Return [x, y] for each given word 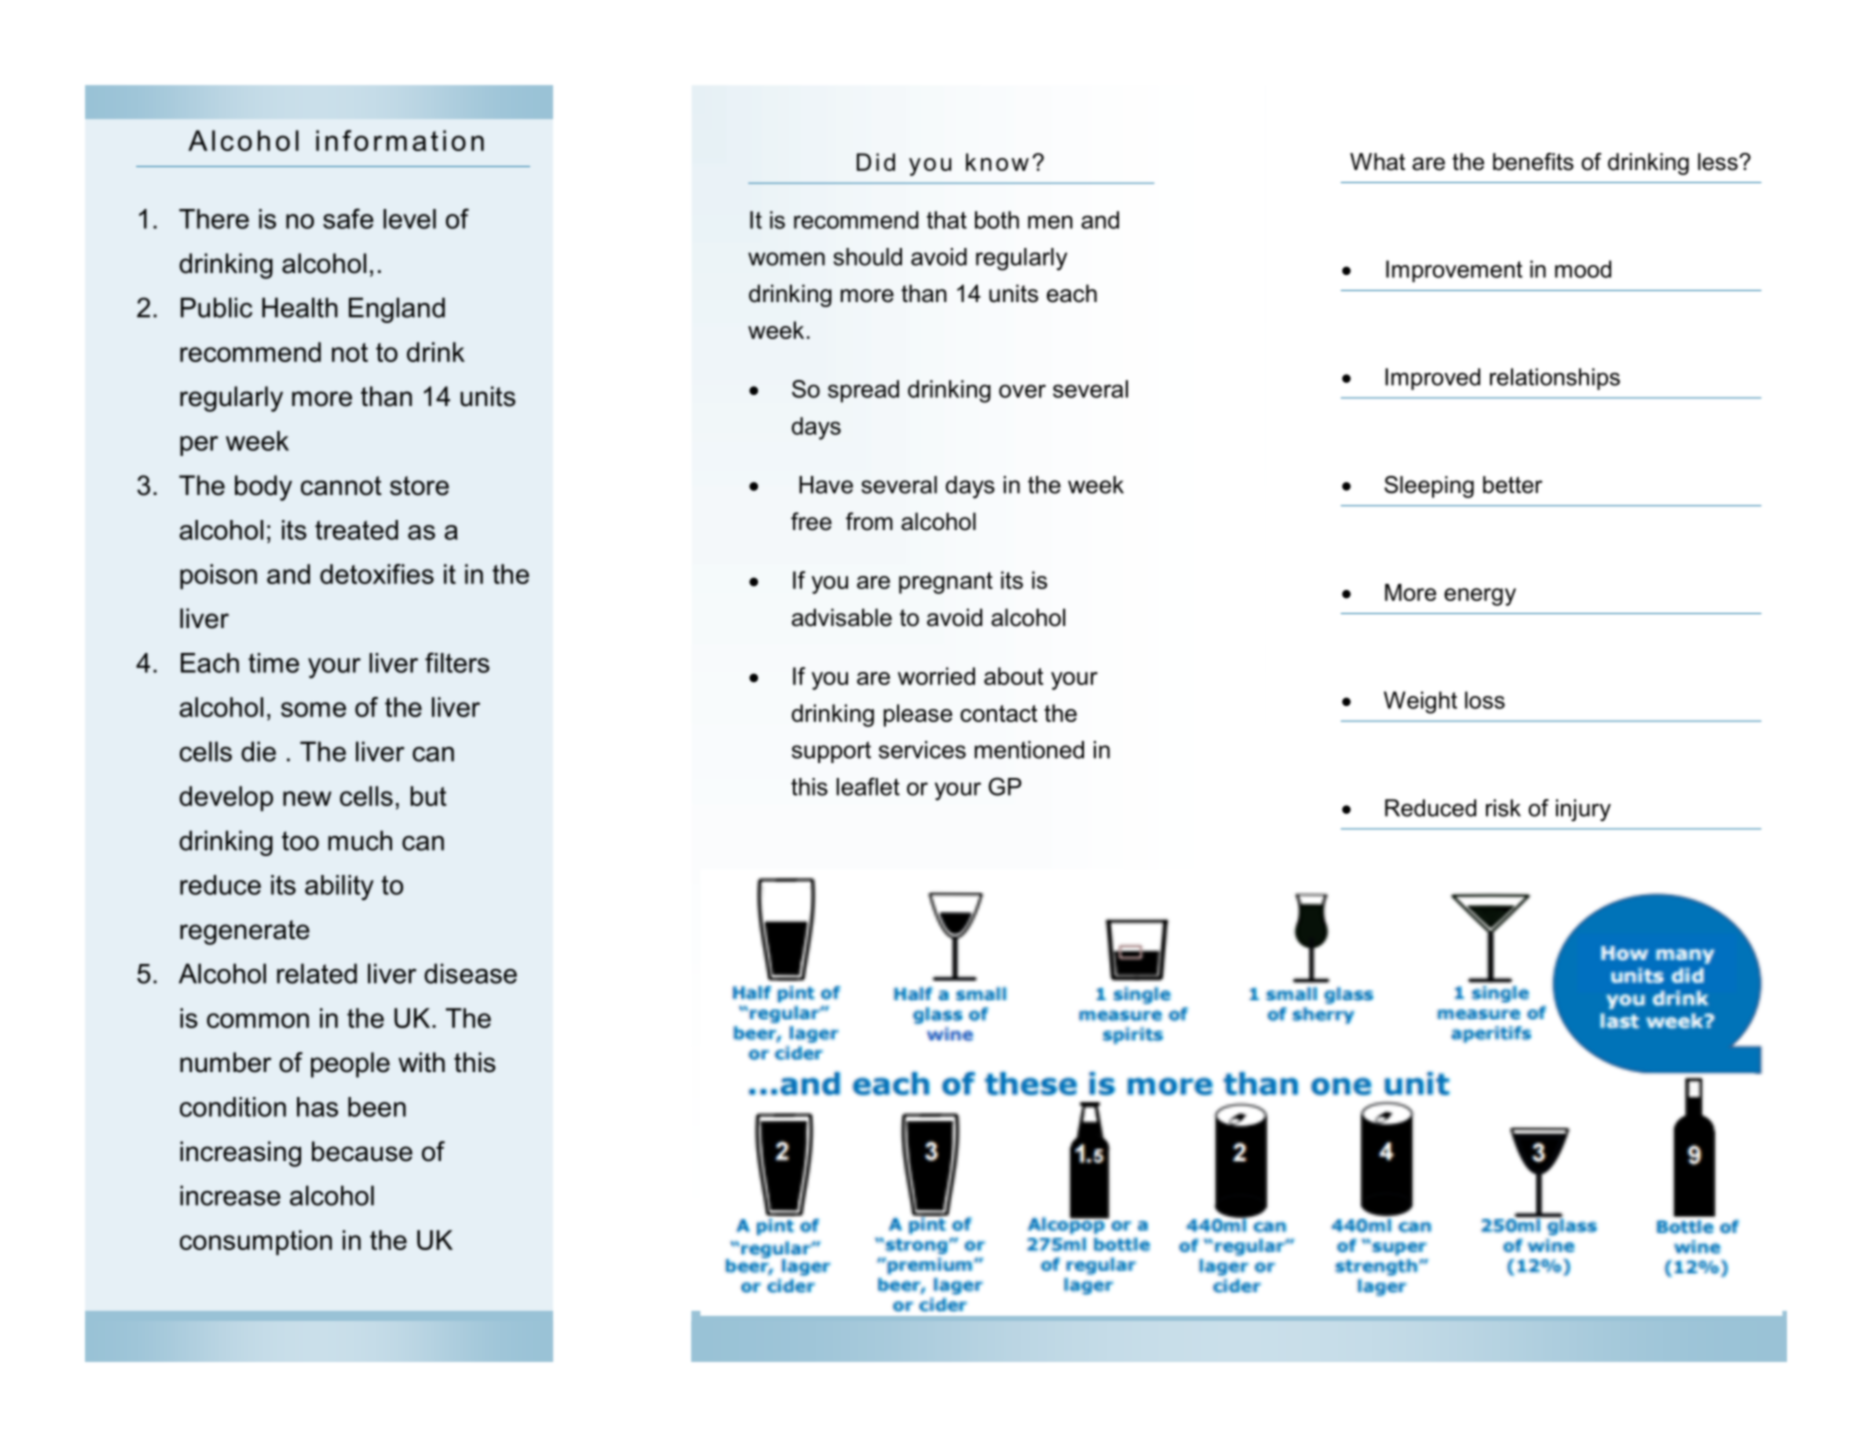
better [1513, 485]
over [1022, 391]
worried [936, 676]
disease [470, 973]
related [317, 973]
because [362, 1151]
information [400, 140]
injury [1583, 810]
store [419, 486]
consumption [256, 1242]
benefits [1533, 162]
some [313, 709]
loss [1485, 700]
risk [1503, 808]
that [947, 220]
